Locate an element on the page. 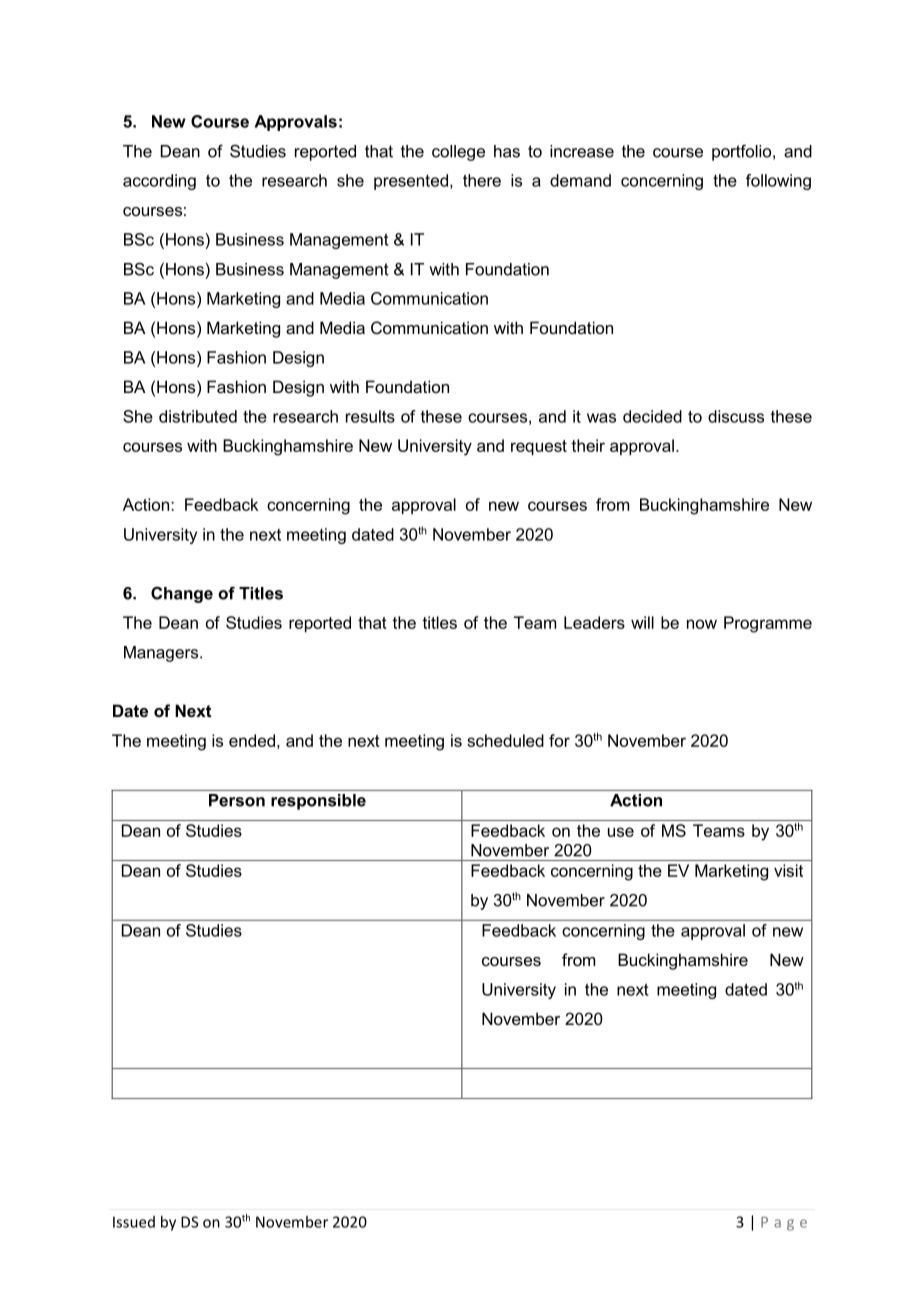 The width and height of the image is (924, 1308). now is located at coordinates (702, 624).
